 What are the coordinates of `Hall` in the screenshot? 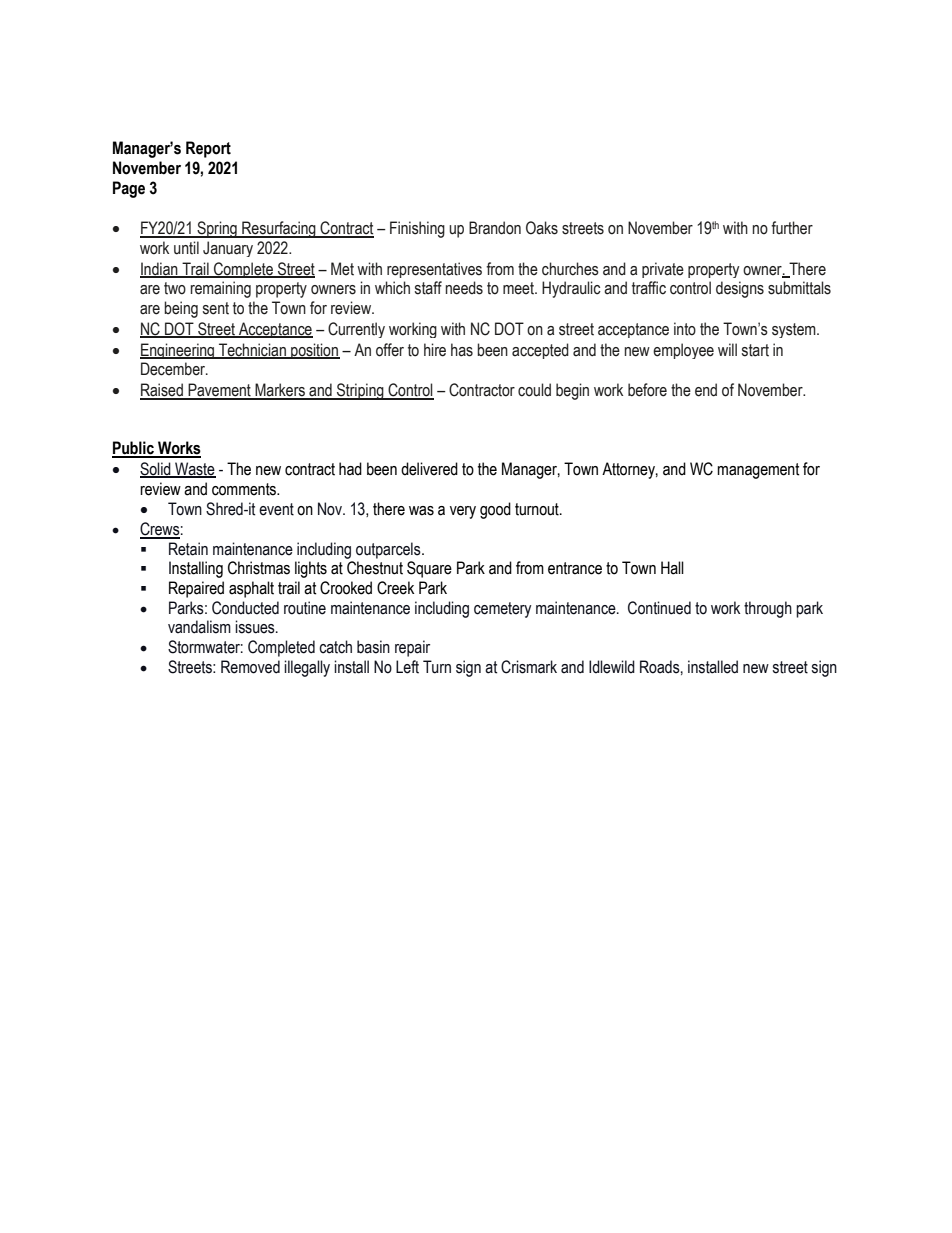 It's located at (672, 568).
